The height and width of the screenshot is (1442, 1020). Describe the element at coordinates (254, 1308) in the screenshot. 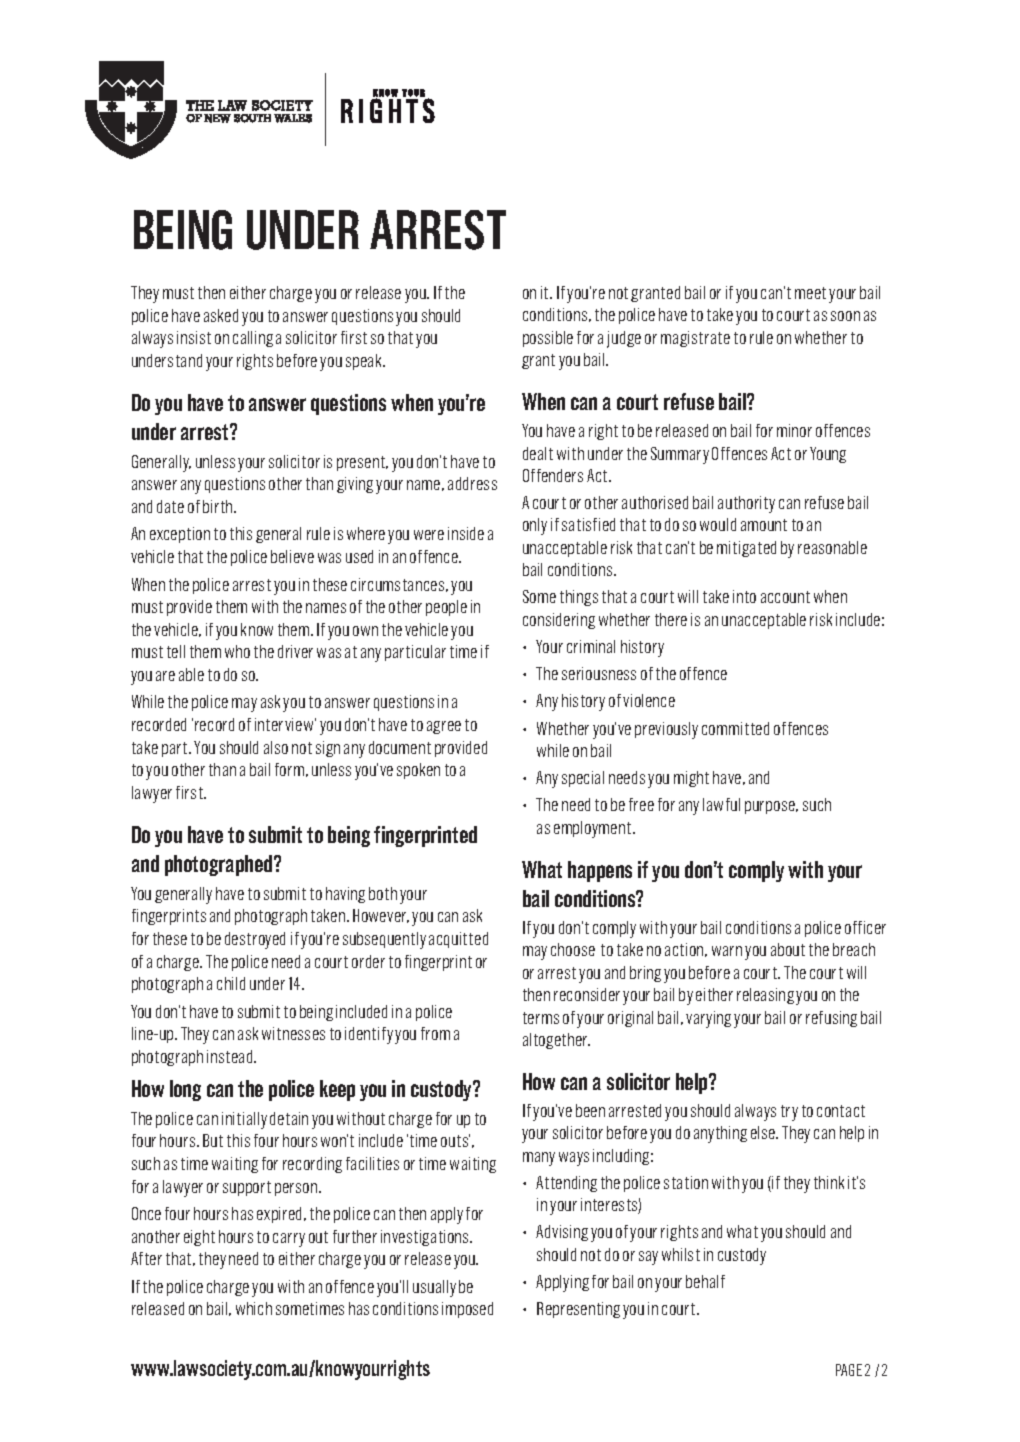

I see `which` at that location.
